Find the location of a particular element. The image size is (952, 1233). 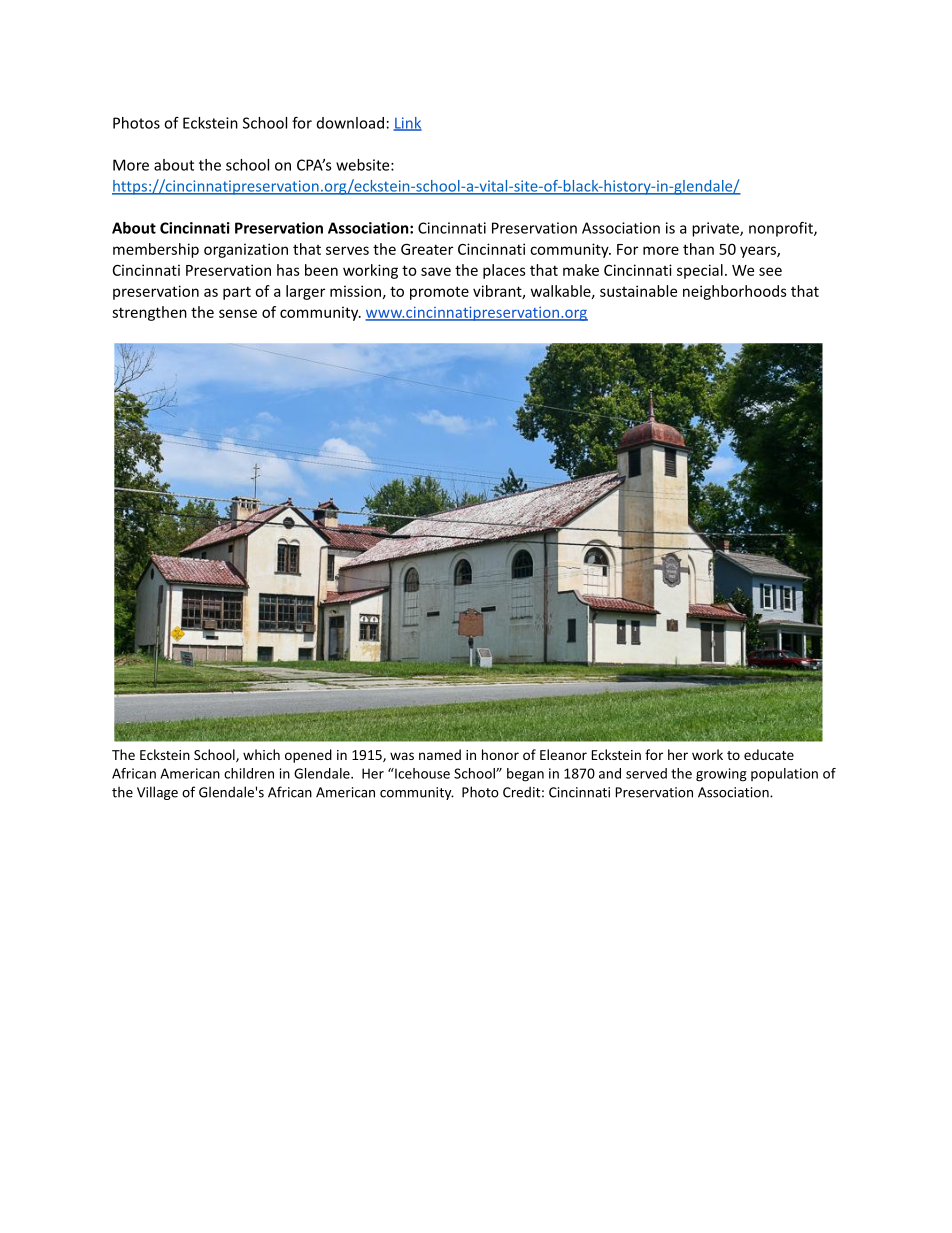

named is located at coordinates (440, 754).
